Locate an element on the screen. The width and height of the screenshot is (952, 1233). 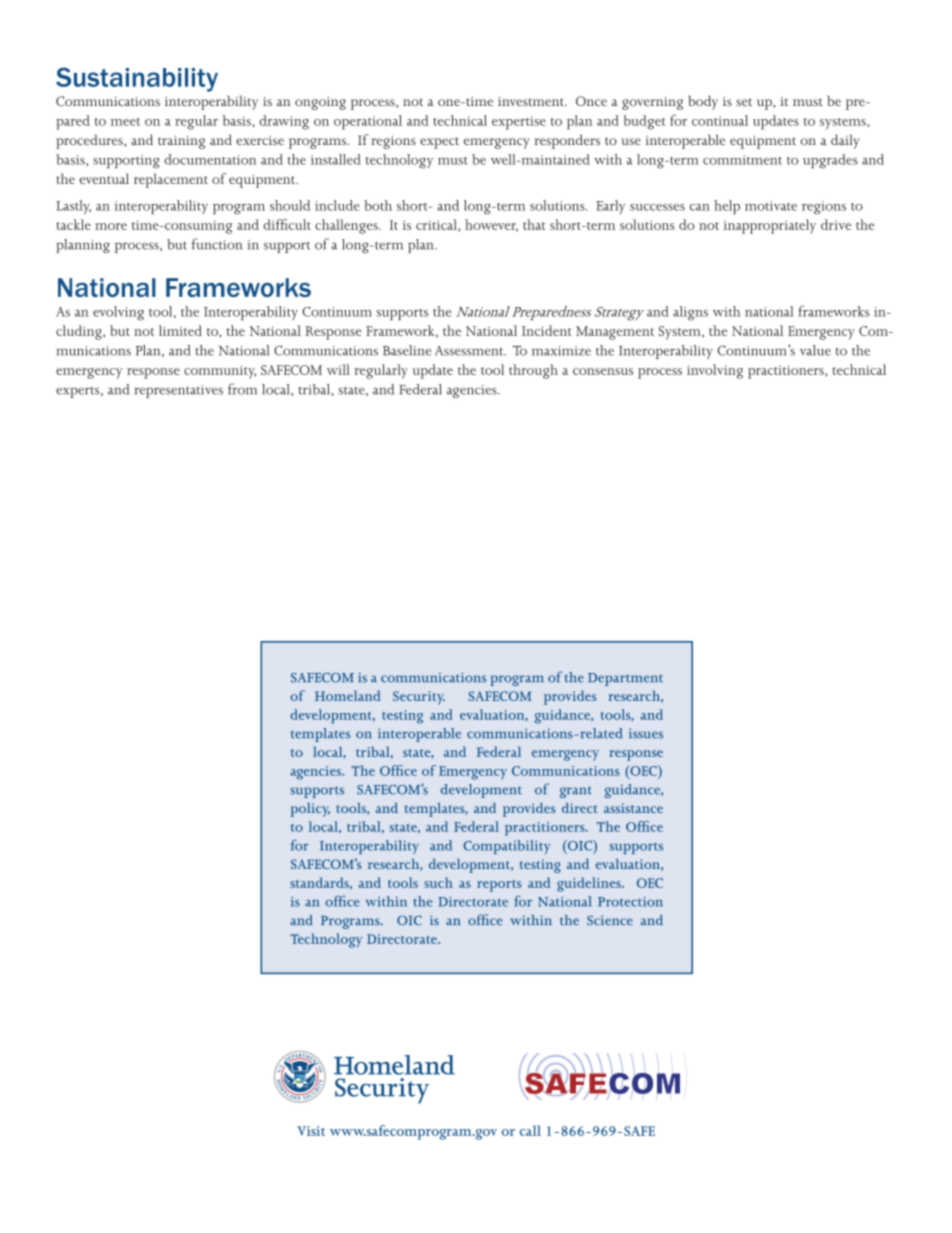
set is located at coordinates (744, 102).
